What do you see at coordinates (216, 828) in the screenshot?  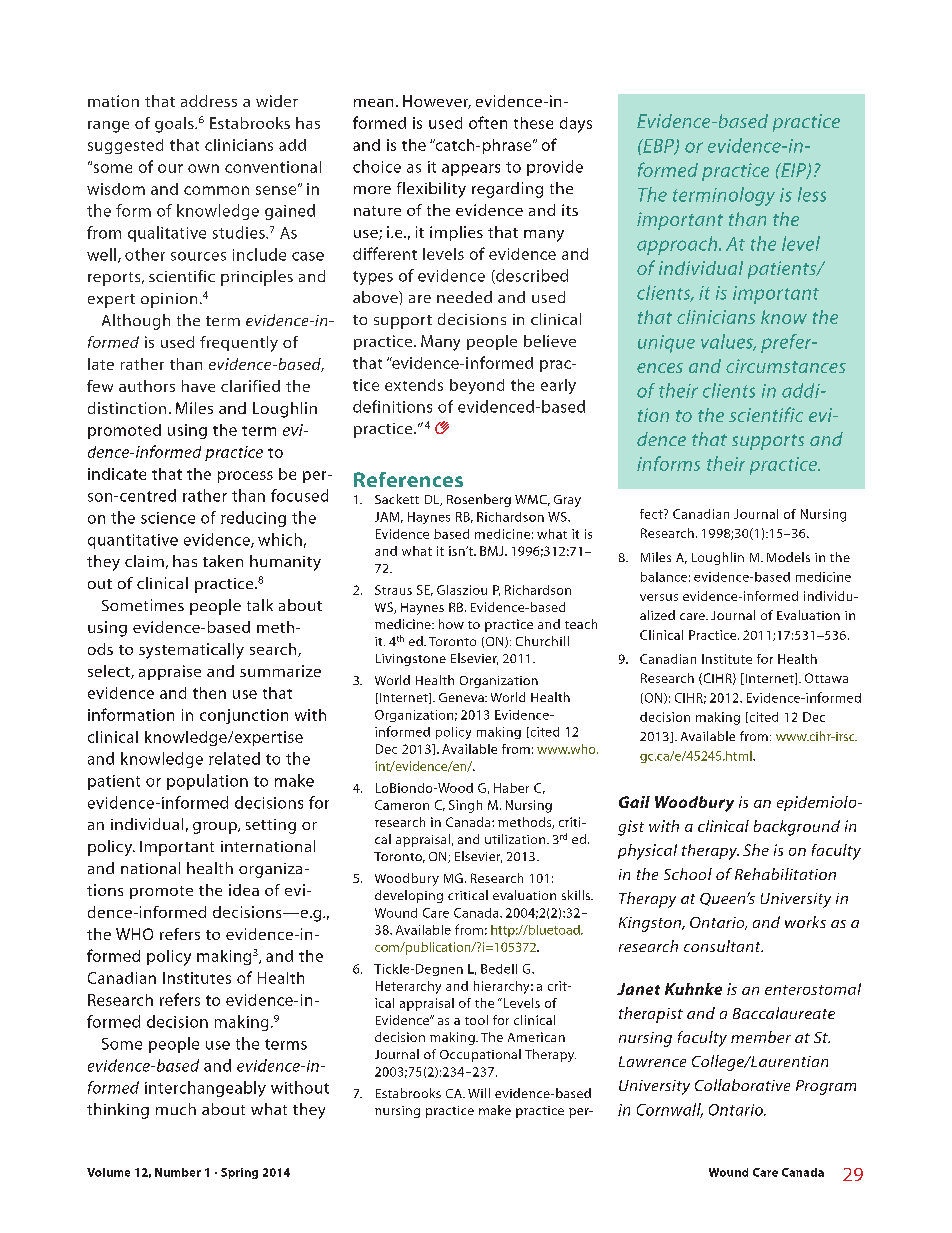 I see `group` at bounding box center [216, 828].
